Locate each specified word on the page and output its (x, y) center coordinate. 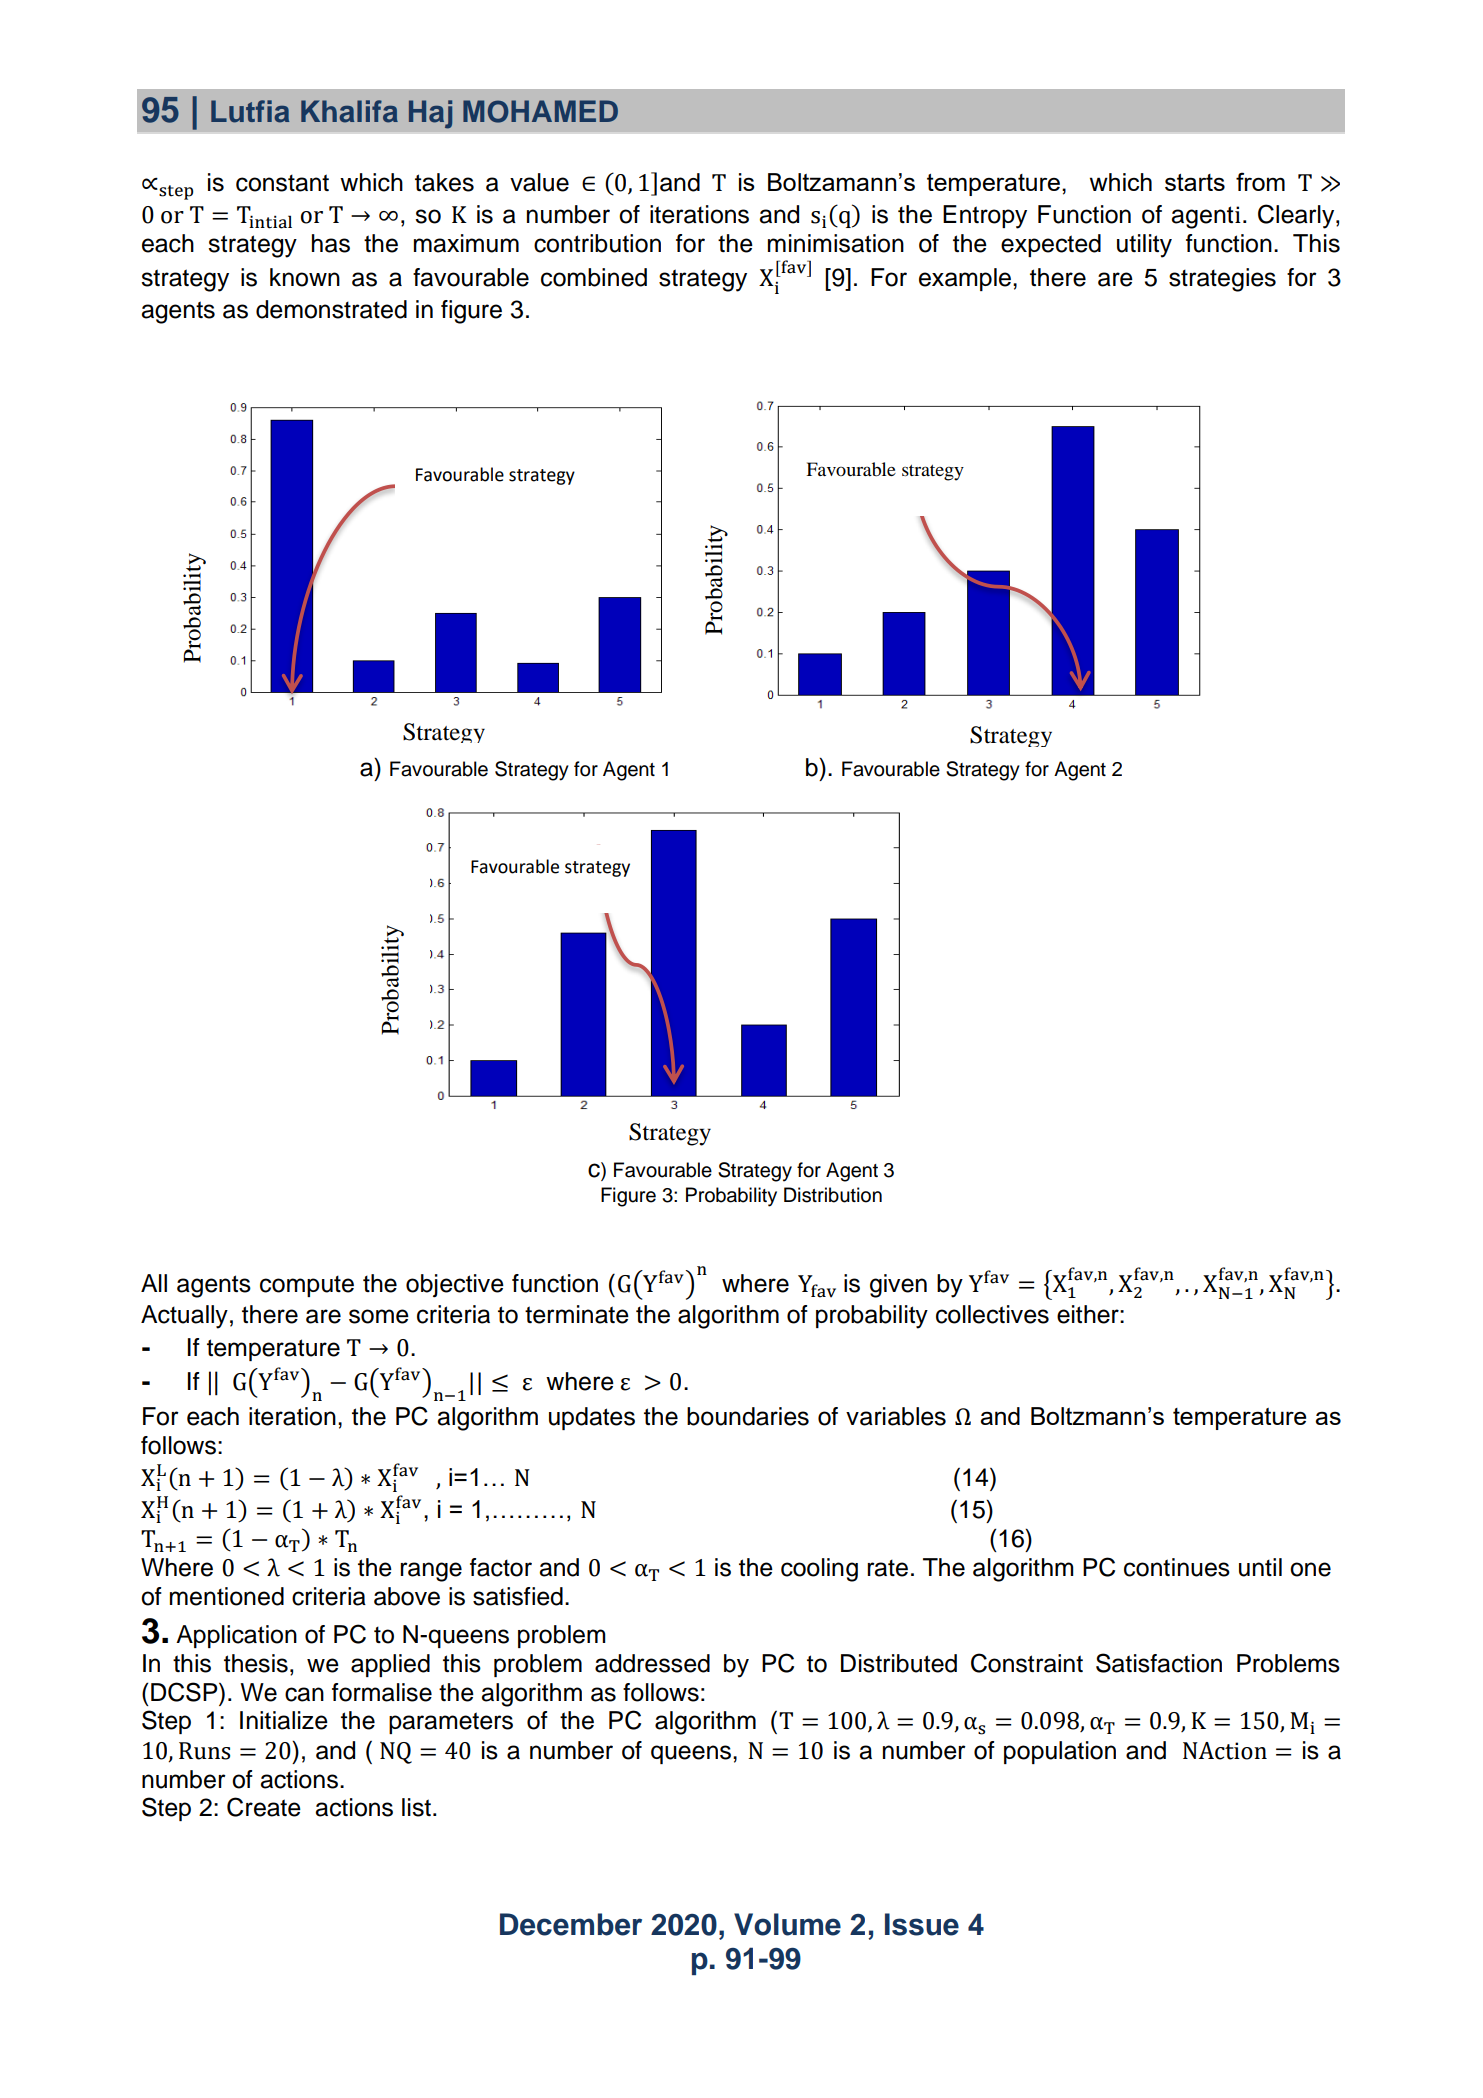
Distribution (833, 1195)
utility (1144, 246)
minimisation (836, 243)
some (379, 1316)
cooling (819, 1570)
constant (282, 183)
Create (264, 1807)
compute (307, 1286)
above (407, 1596)
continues (1177, 1567)
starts (1195, 182)
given (898, 1286)
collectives (992, 1314)
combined (594, 277)
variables (896, 1416)
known (305, 277)
